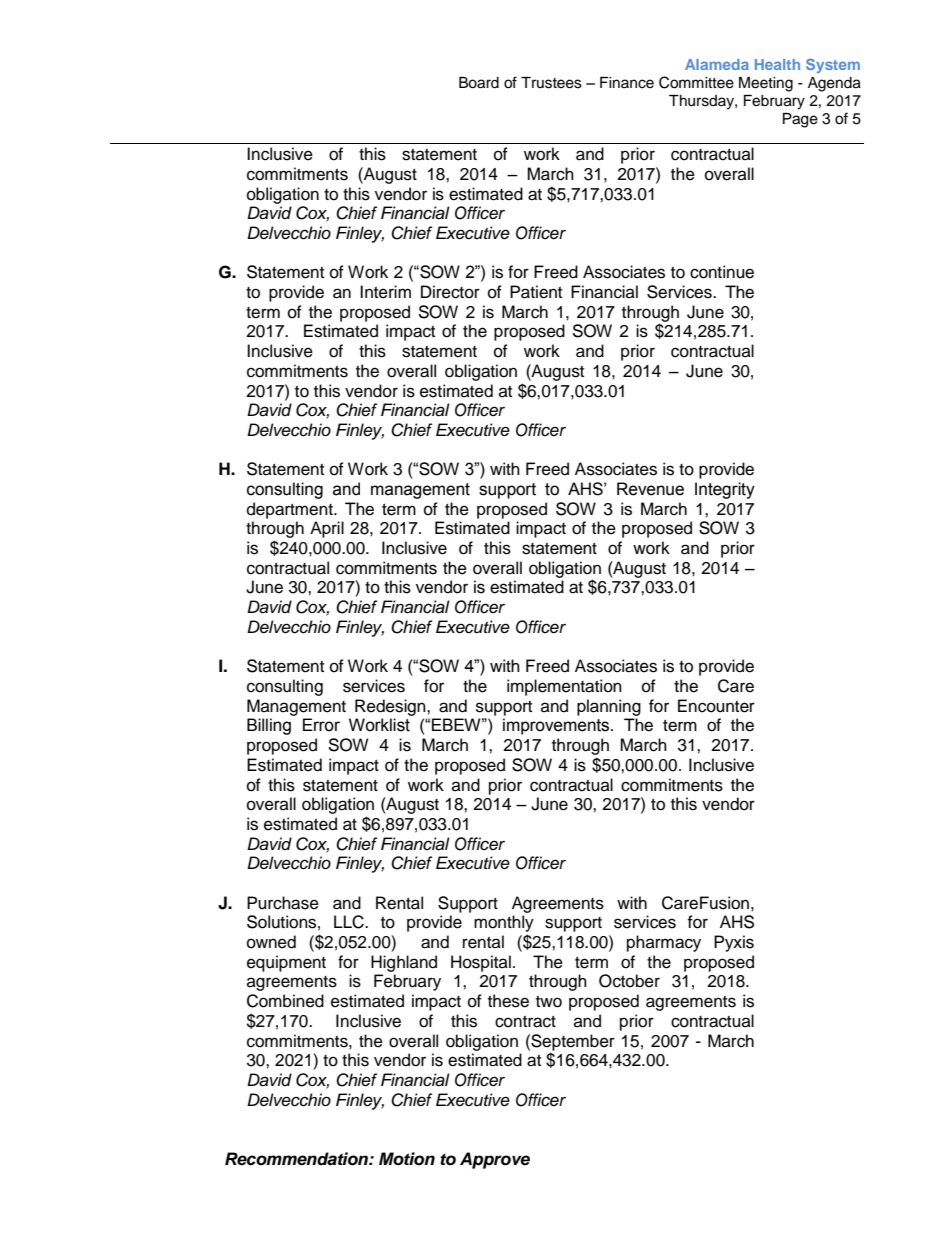  Describe the element at coordinates (766, 84) in the document. I see `Meeting` at that location.
